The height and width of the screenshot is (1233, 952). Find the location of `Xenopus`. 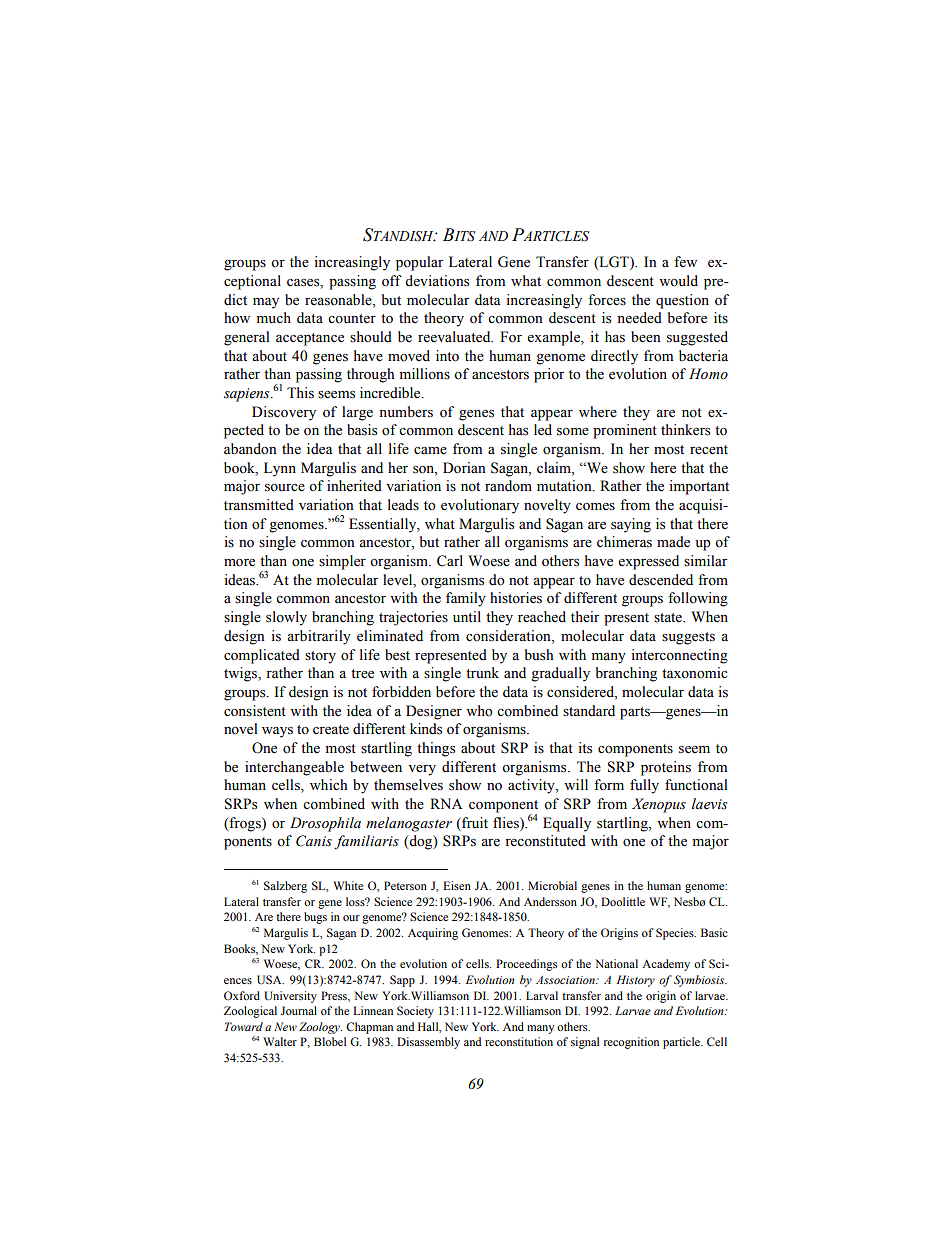

Xenopus is located at coordinates (659, 805).
